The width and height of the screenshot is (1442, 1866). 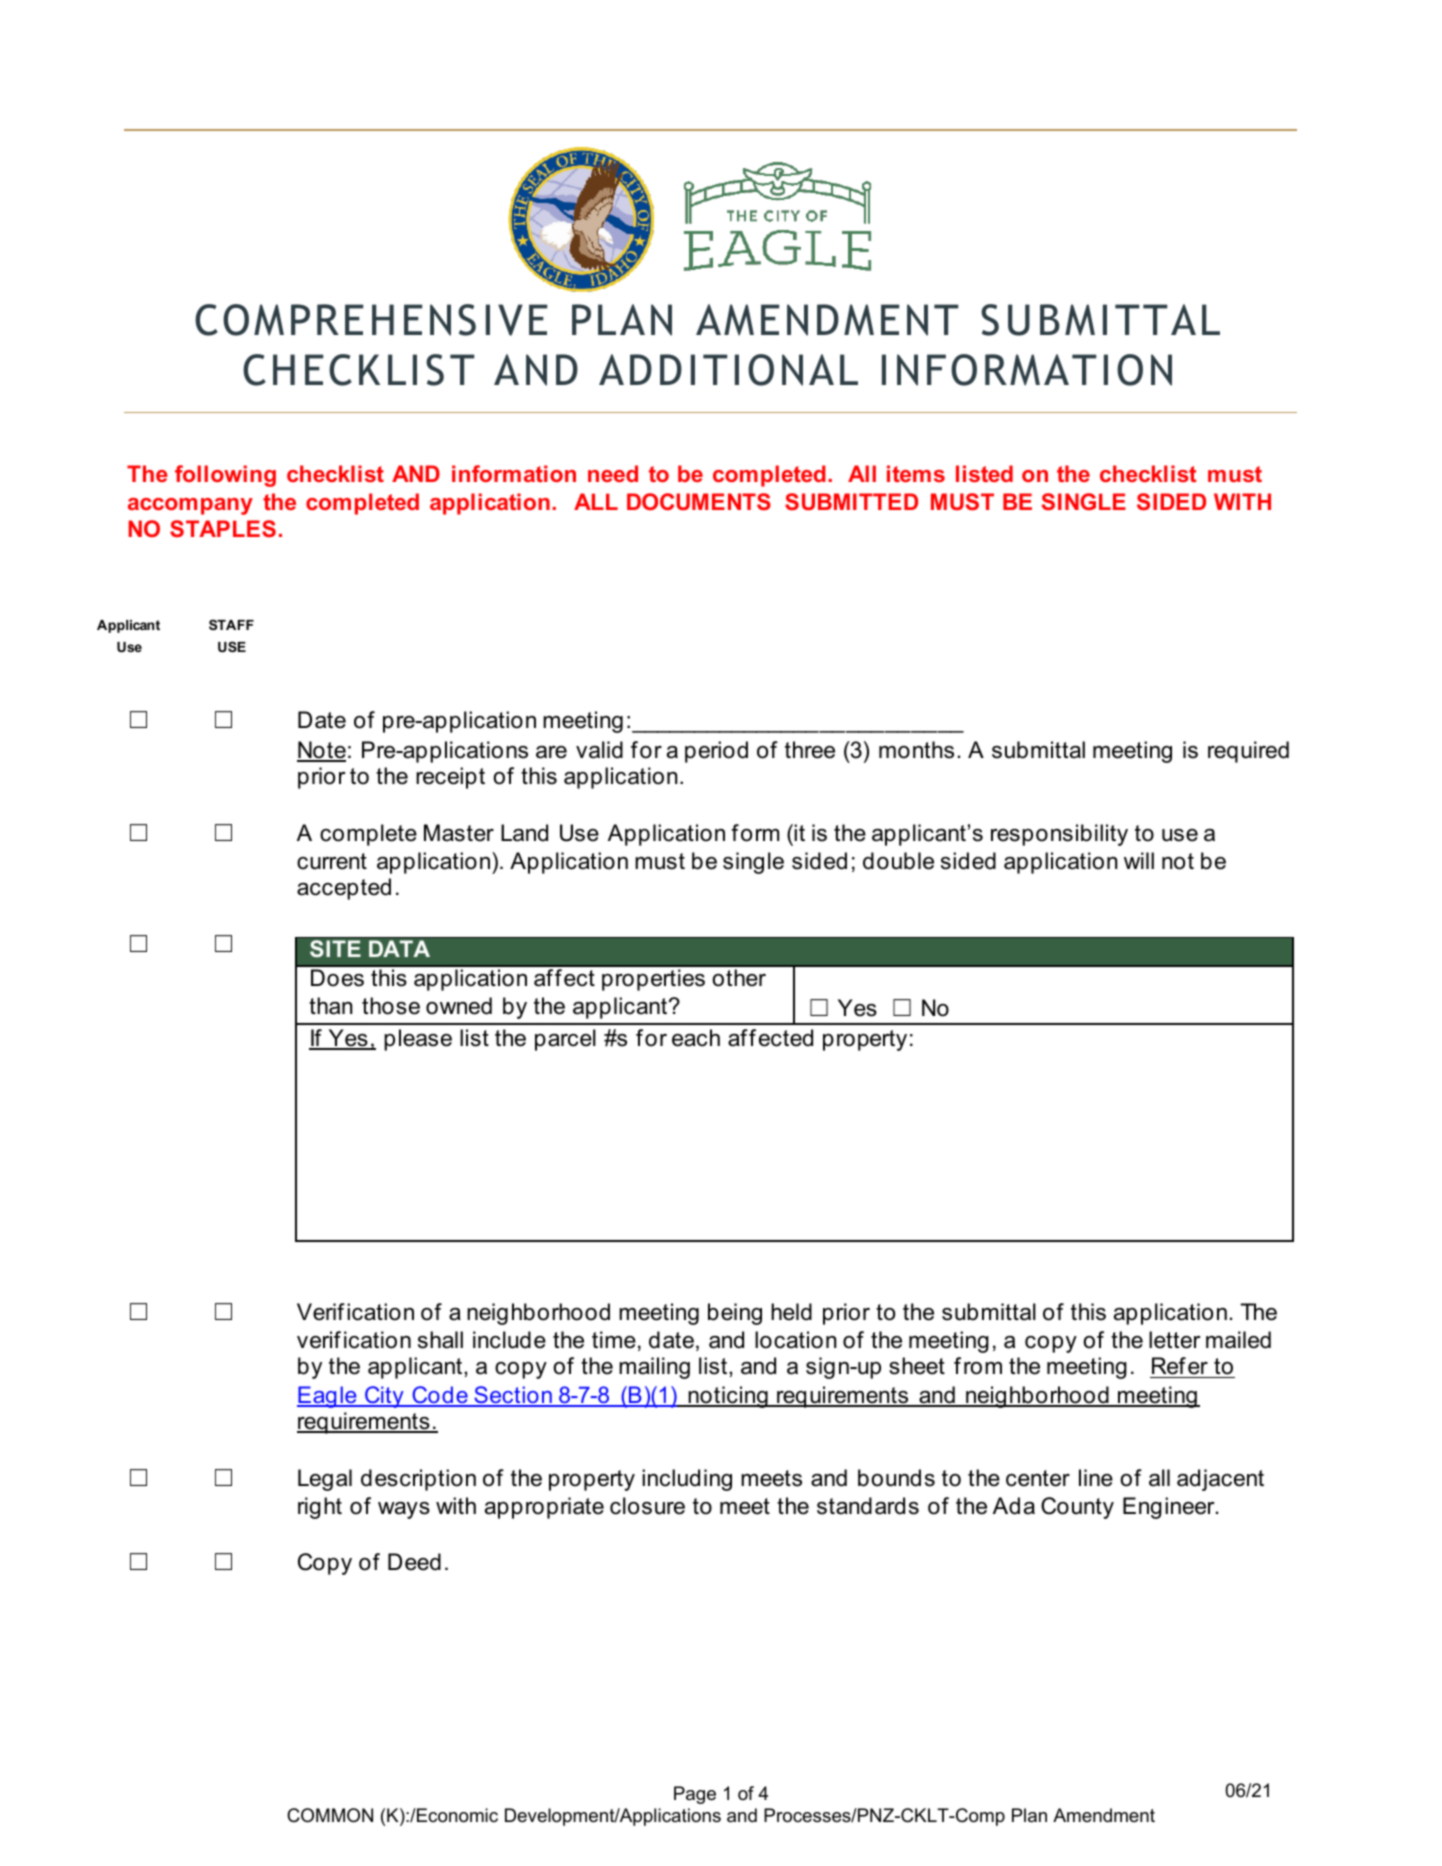 What do you see at coordinates (735, 1314) in the screenshot?
I see `being` at bounding box center [735, 1314].
